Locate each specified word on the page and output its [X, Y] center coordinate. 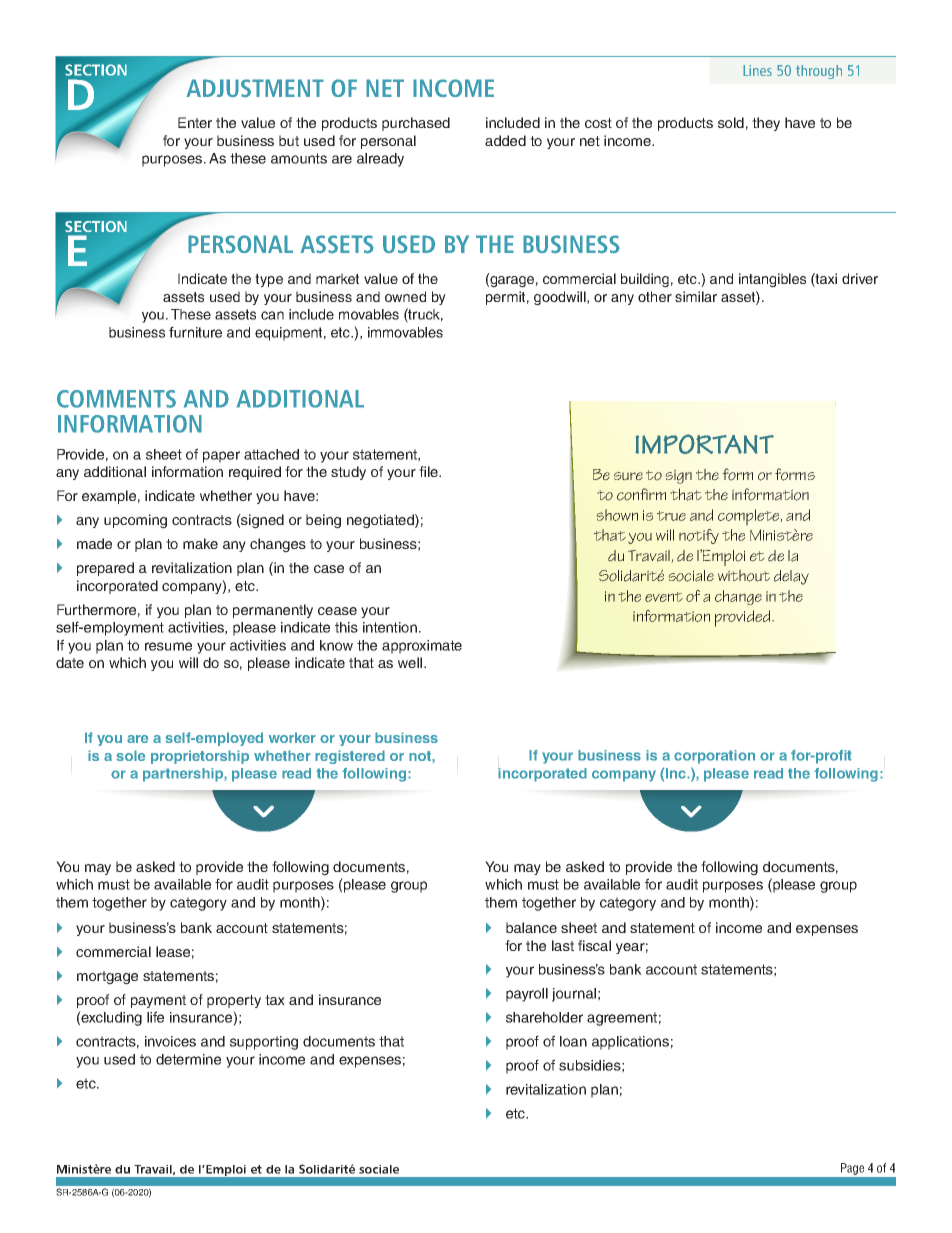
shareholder [544, 1017]
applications [630, 1043]
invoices [170, 1041]
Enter [195, 122]
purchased [416, 124]
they [766, 124]
